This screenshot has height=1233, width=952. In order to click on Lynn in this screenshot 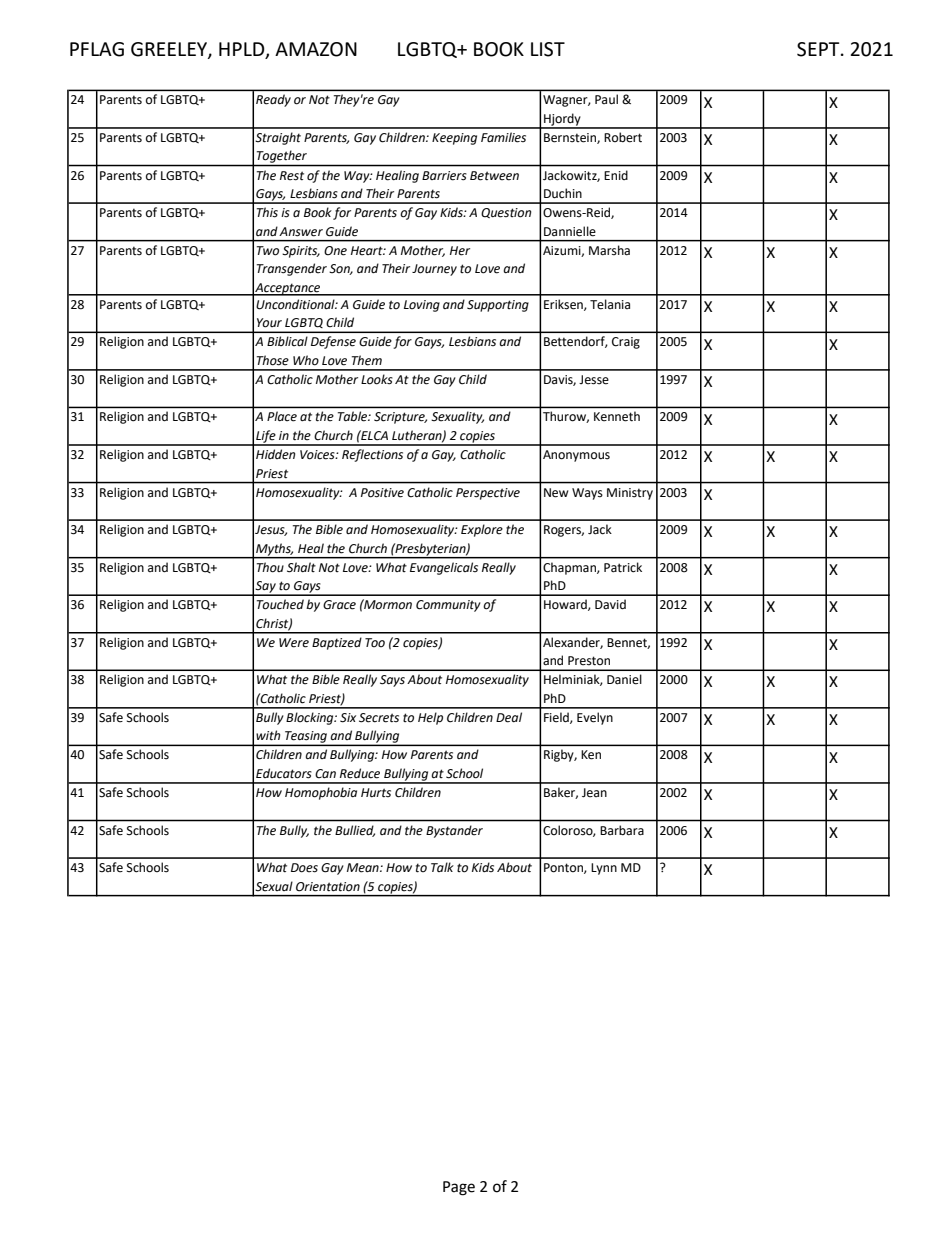, I will do `click(604, 869)`.
